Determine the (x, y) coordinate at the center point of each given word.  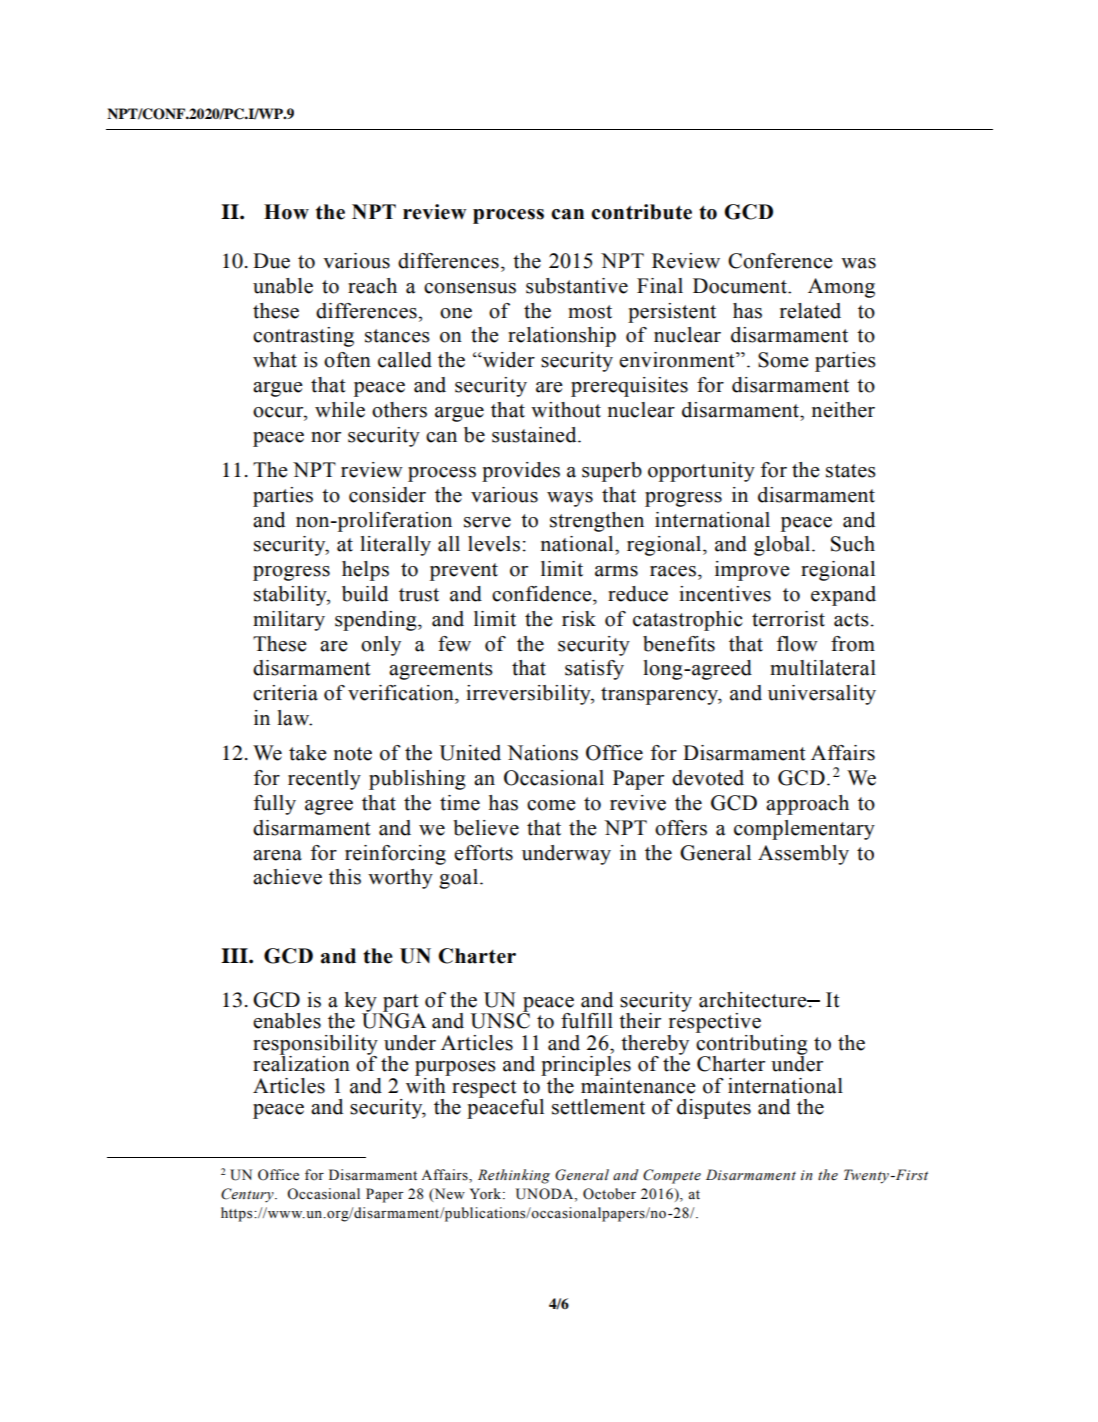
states (851, 471)
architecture (754, 1000)
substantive (577, 286)
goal (460, 879)
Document (741, 286)
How (286, 212)
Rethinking (514, 1176)
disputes (714, 1109)
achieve (287, 877)
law (294, 718)
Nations (542, 753)
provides (521, 472)
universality (822, 695)
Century (248, 1195)
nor (326, 437)
